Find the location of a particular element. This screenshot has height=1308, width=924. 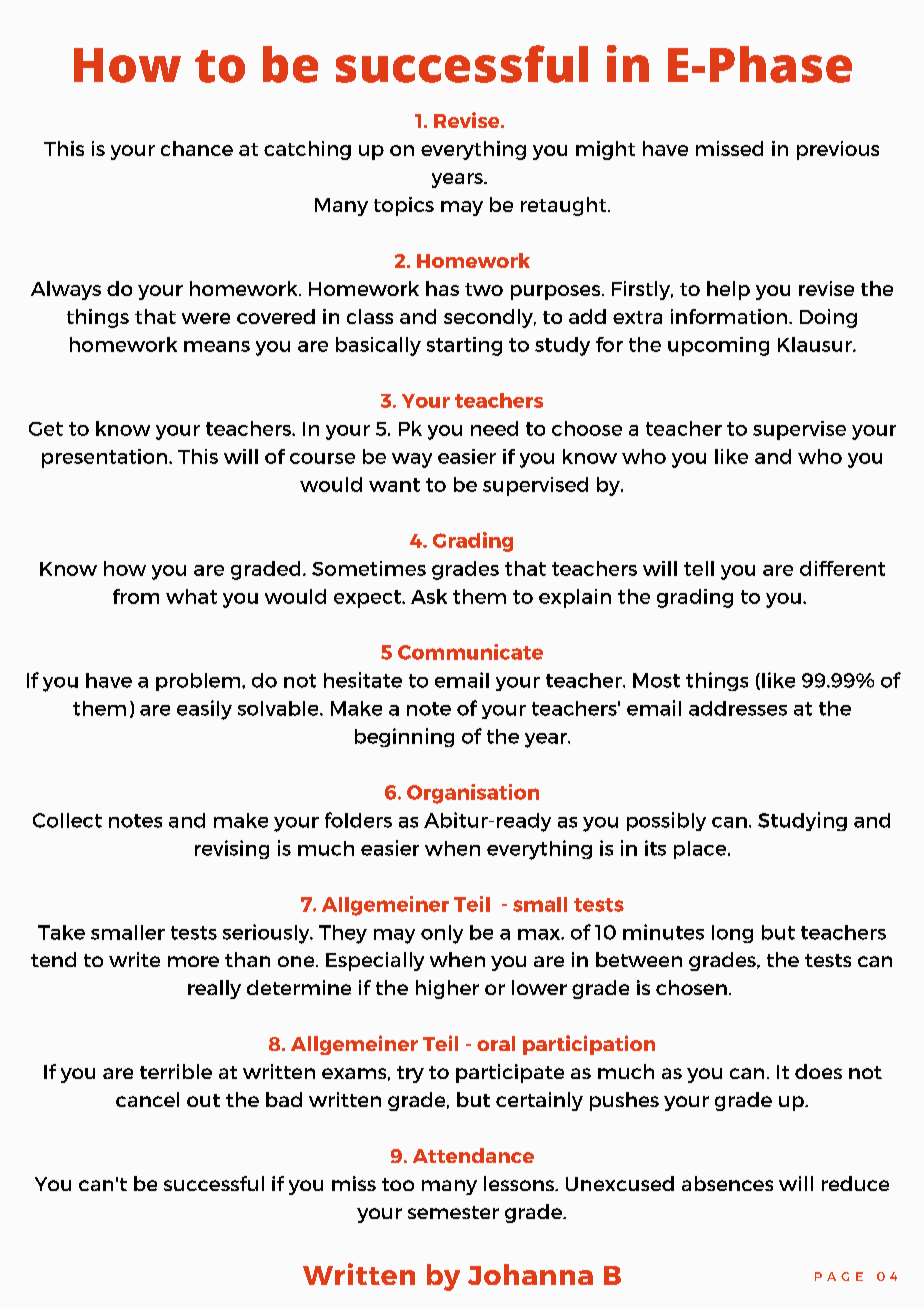

Collect is located at coordinates (67, 820).
